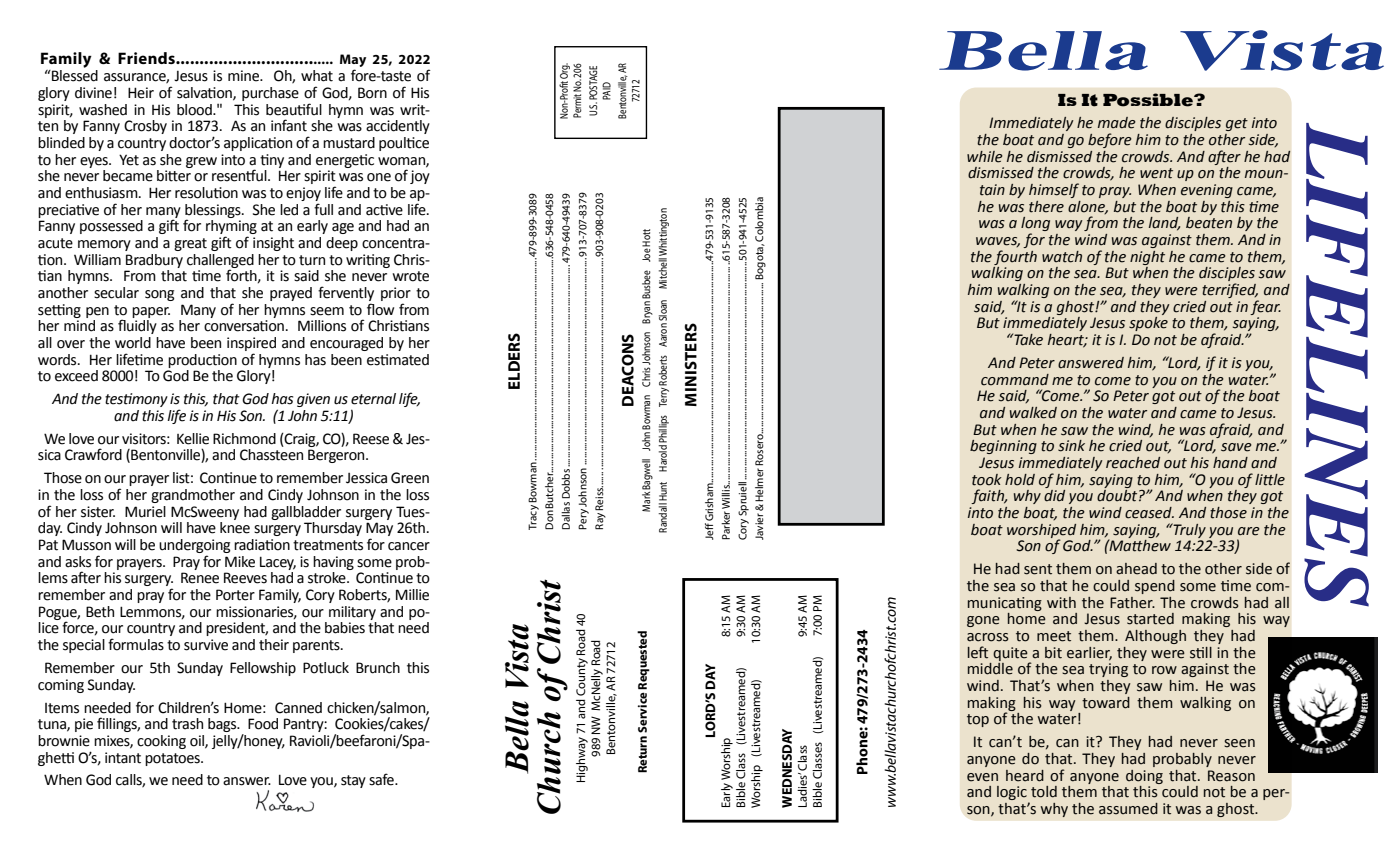  What do you see at coordinates (173, 759) in the screenshot?
I see `potatoes` at bounding box center [173, 759].
